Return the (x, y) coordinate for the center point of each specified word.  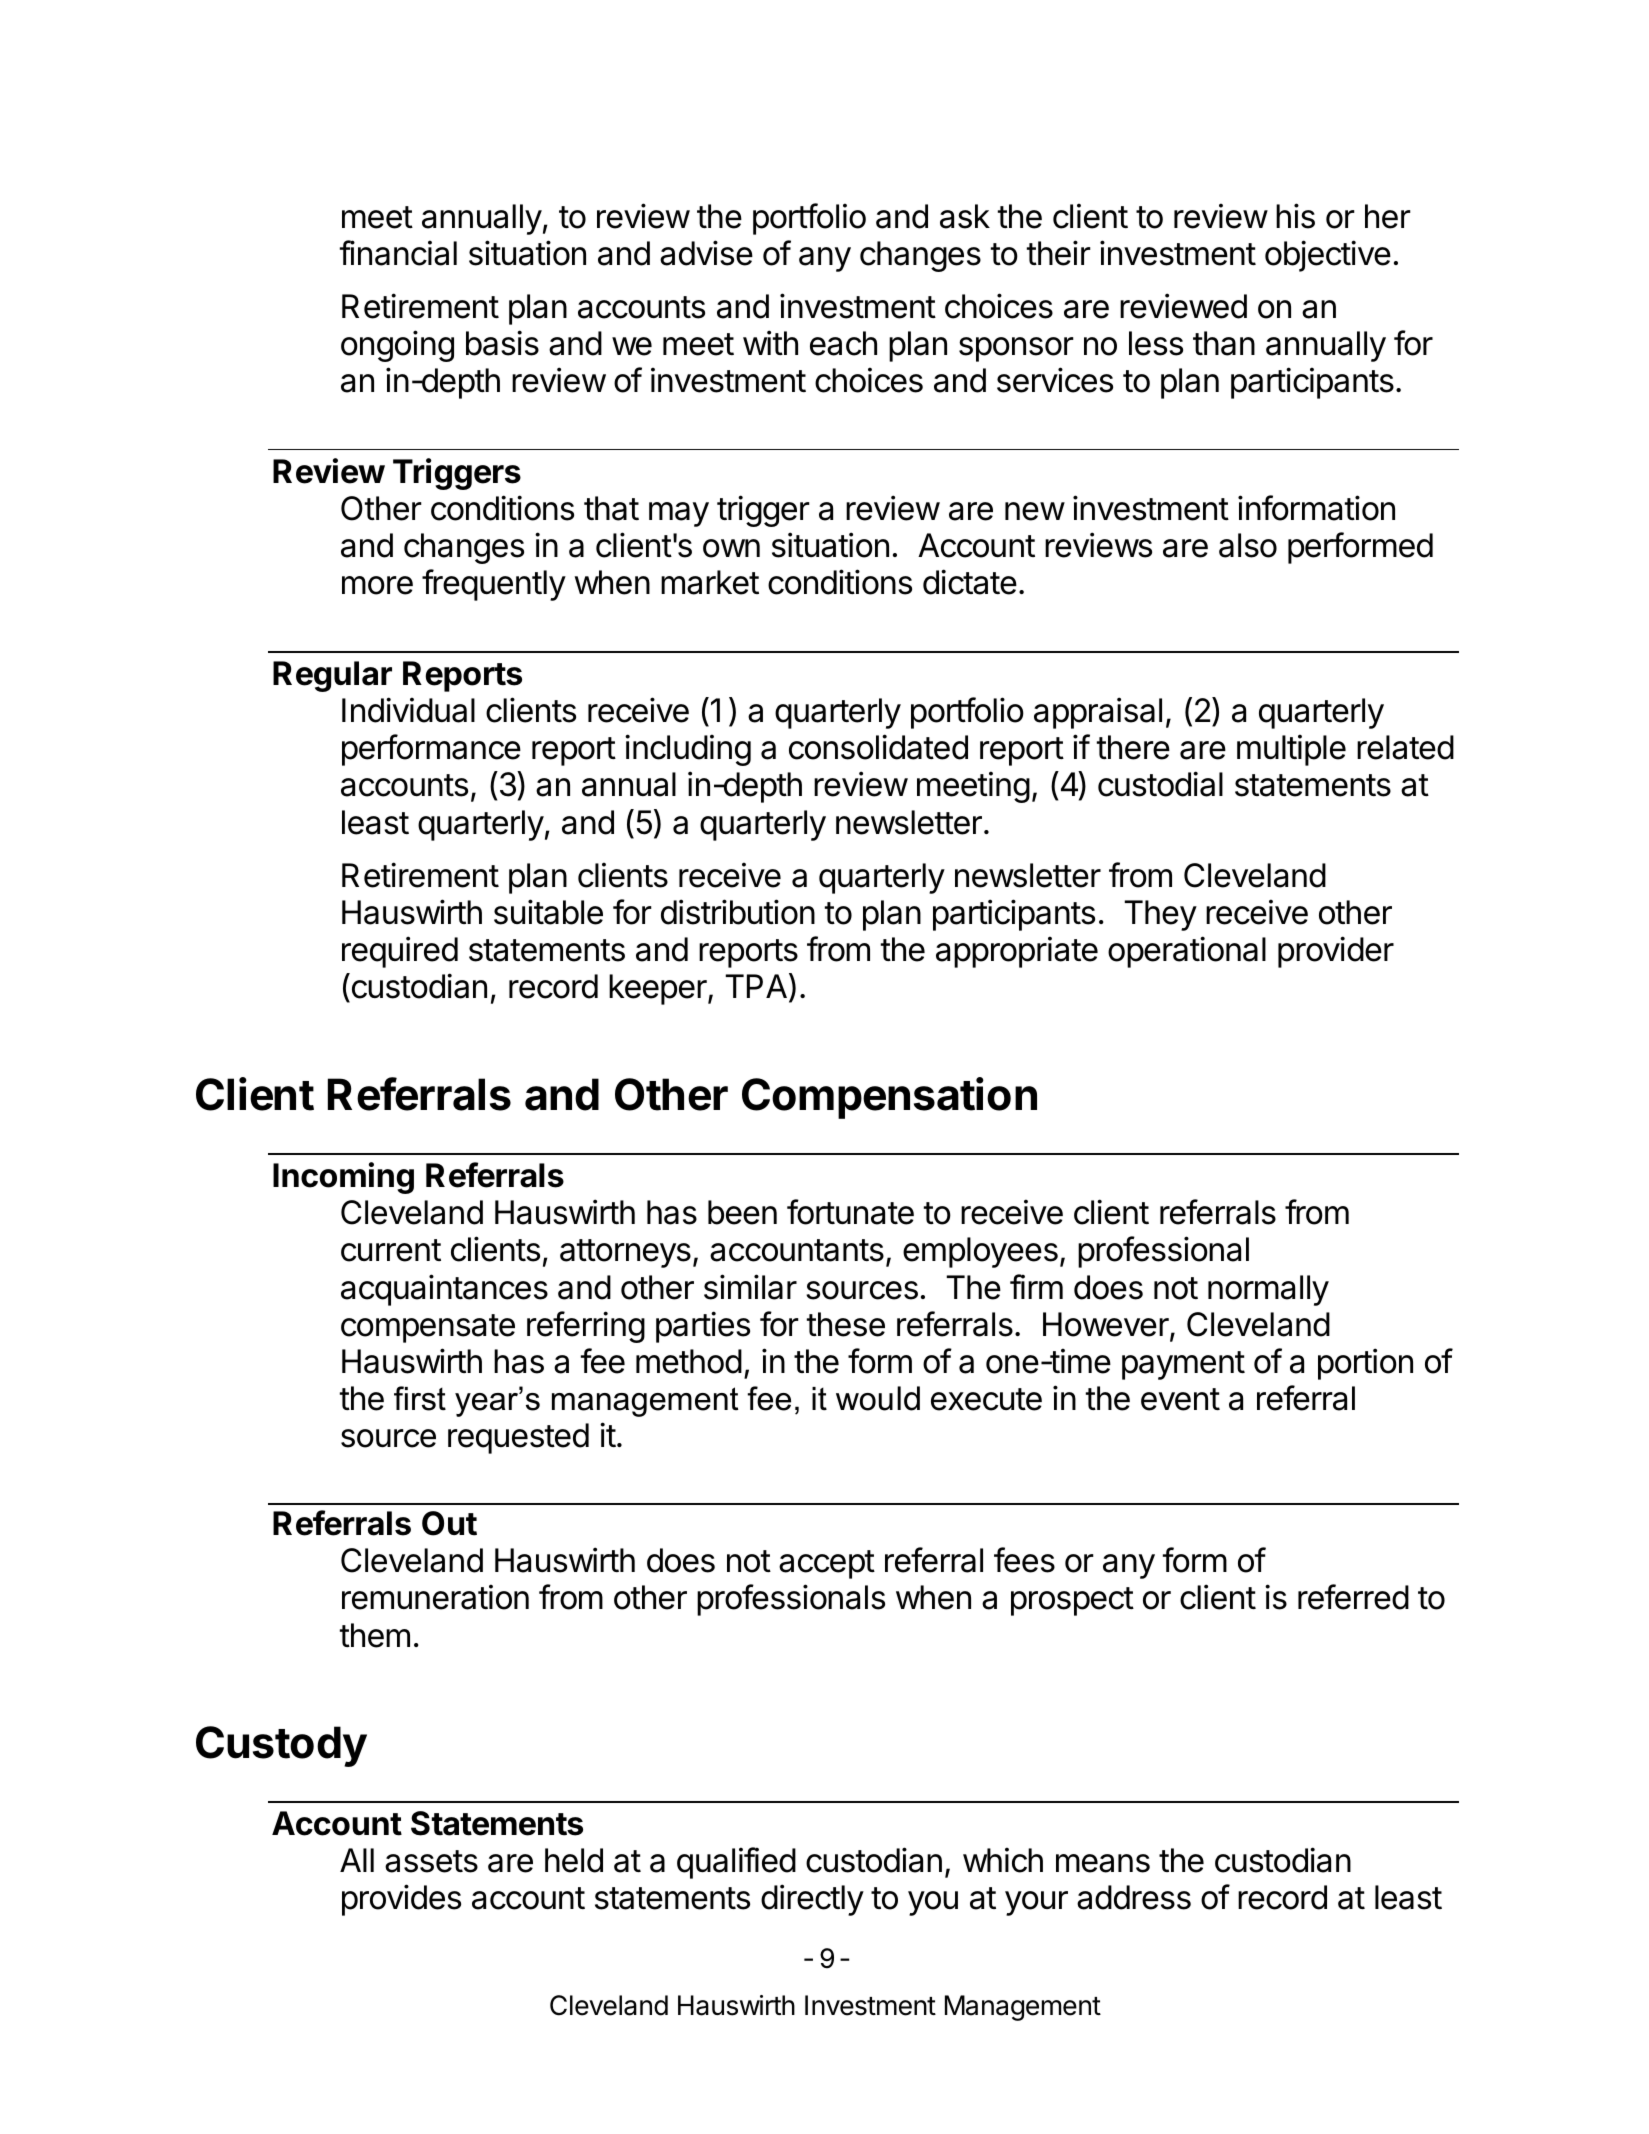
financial (398, 253)
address (1134, 1897)
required (400, 952)
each (843, 343)
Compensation (889, 1098)
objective (1328, 256)
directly (812, 1900)
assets (431, 1861)
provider (1336, 952)
